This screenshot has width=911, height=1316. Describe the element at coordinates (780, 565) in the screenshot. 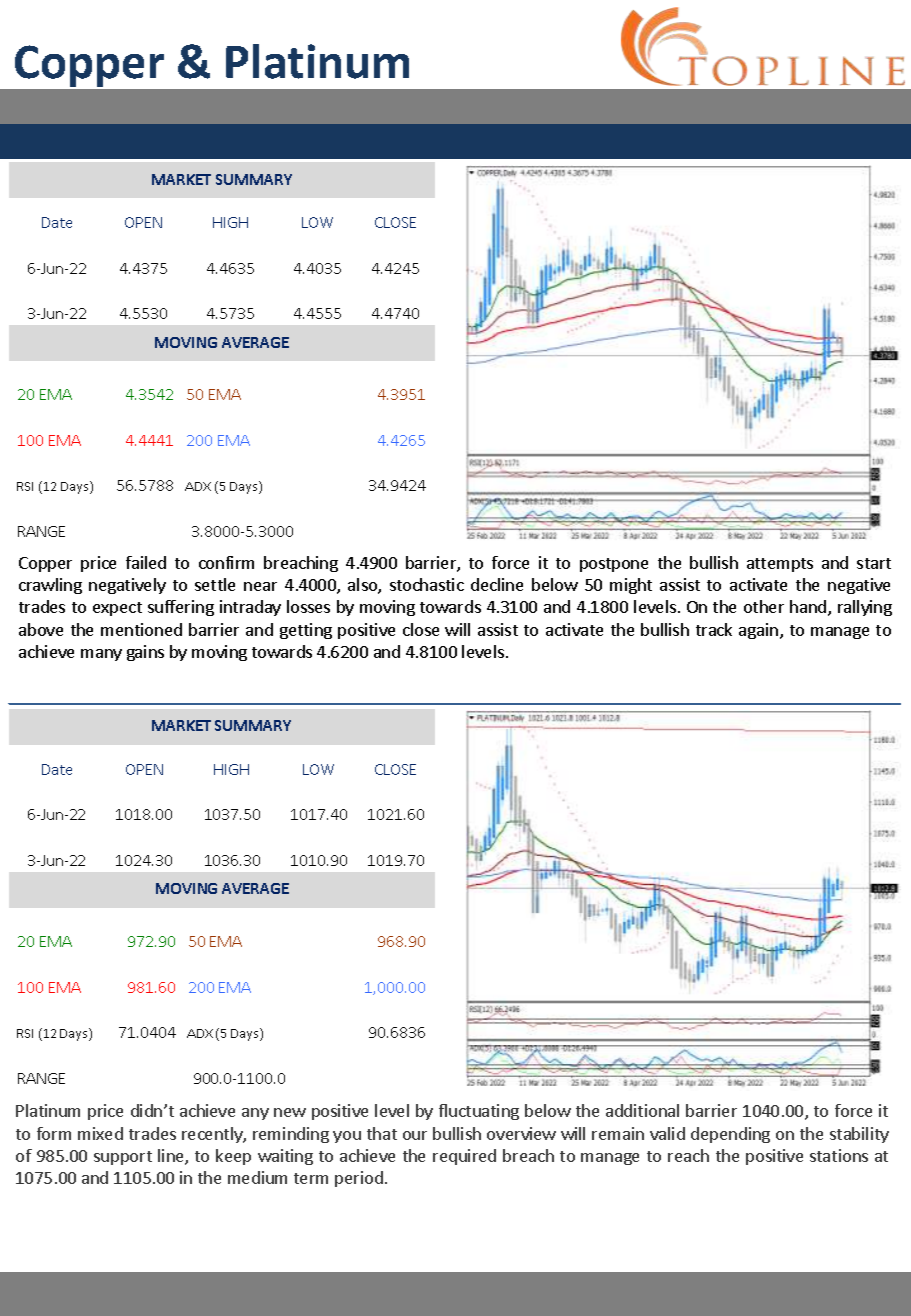

I see `attempts` at that location.
